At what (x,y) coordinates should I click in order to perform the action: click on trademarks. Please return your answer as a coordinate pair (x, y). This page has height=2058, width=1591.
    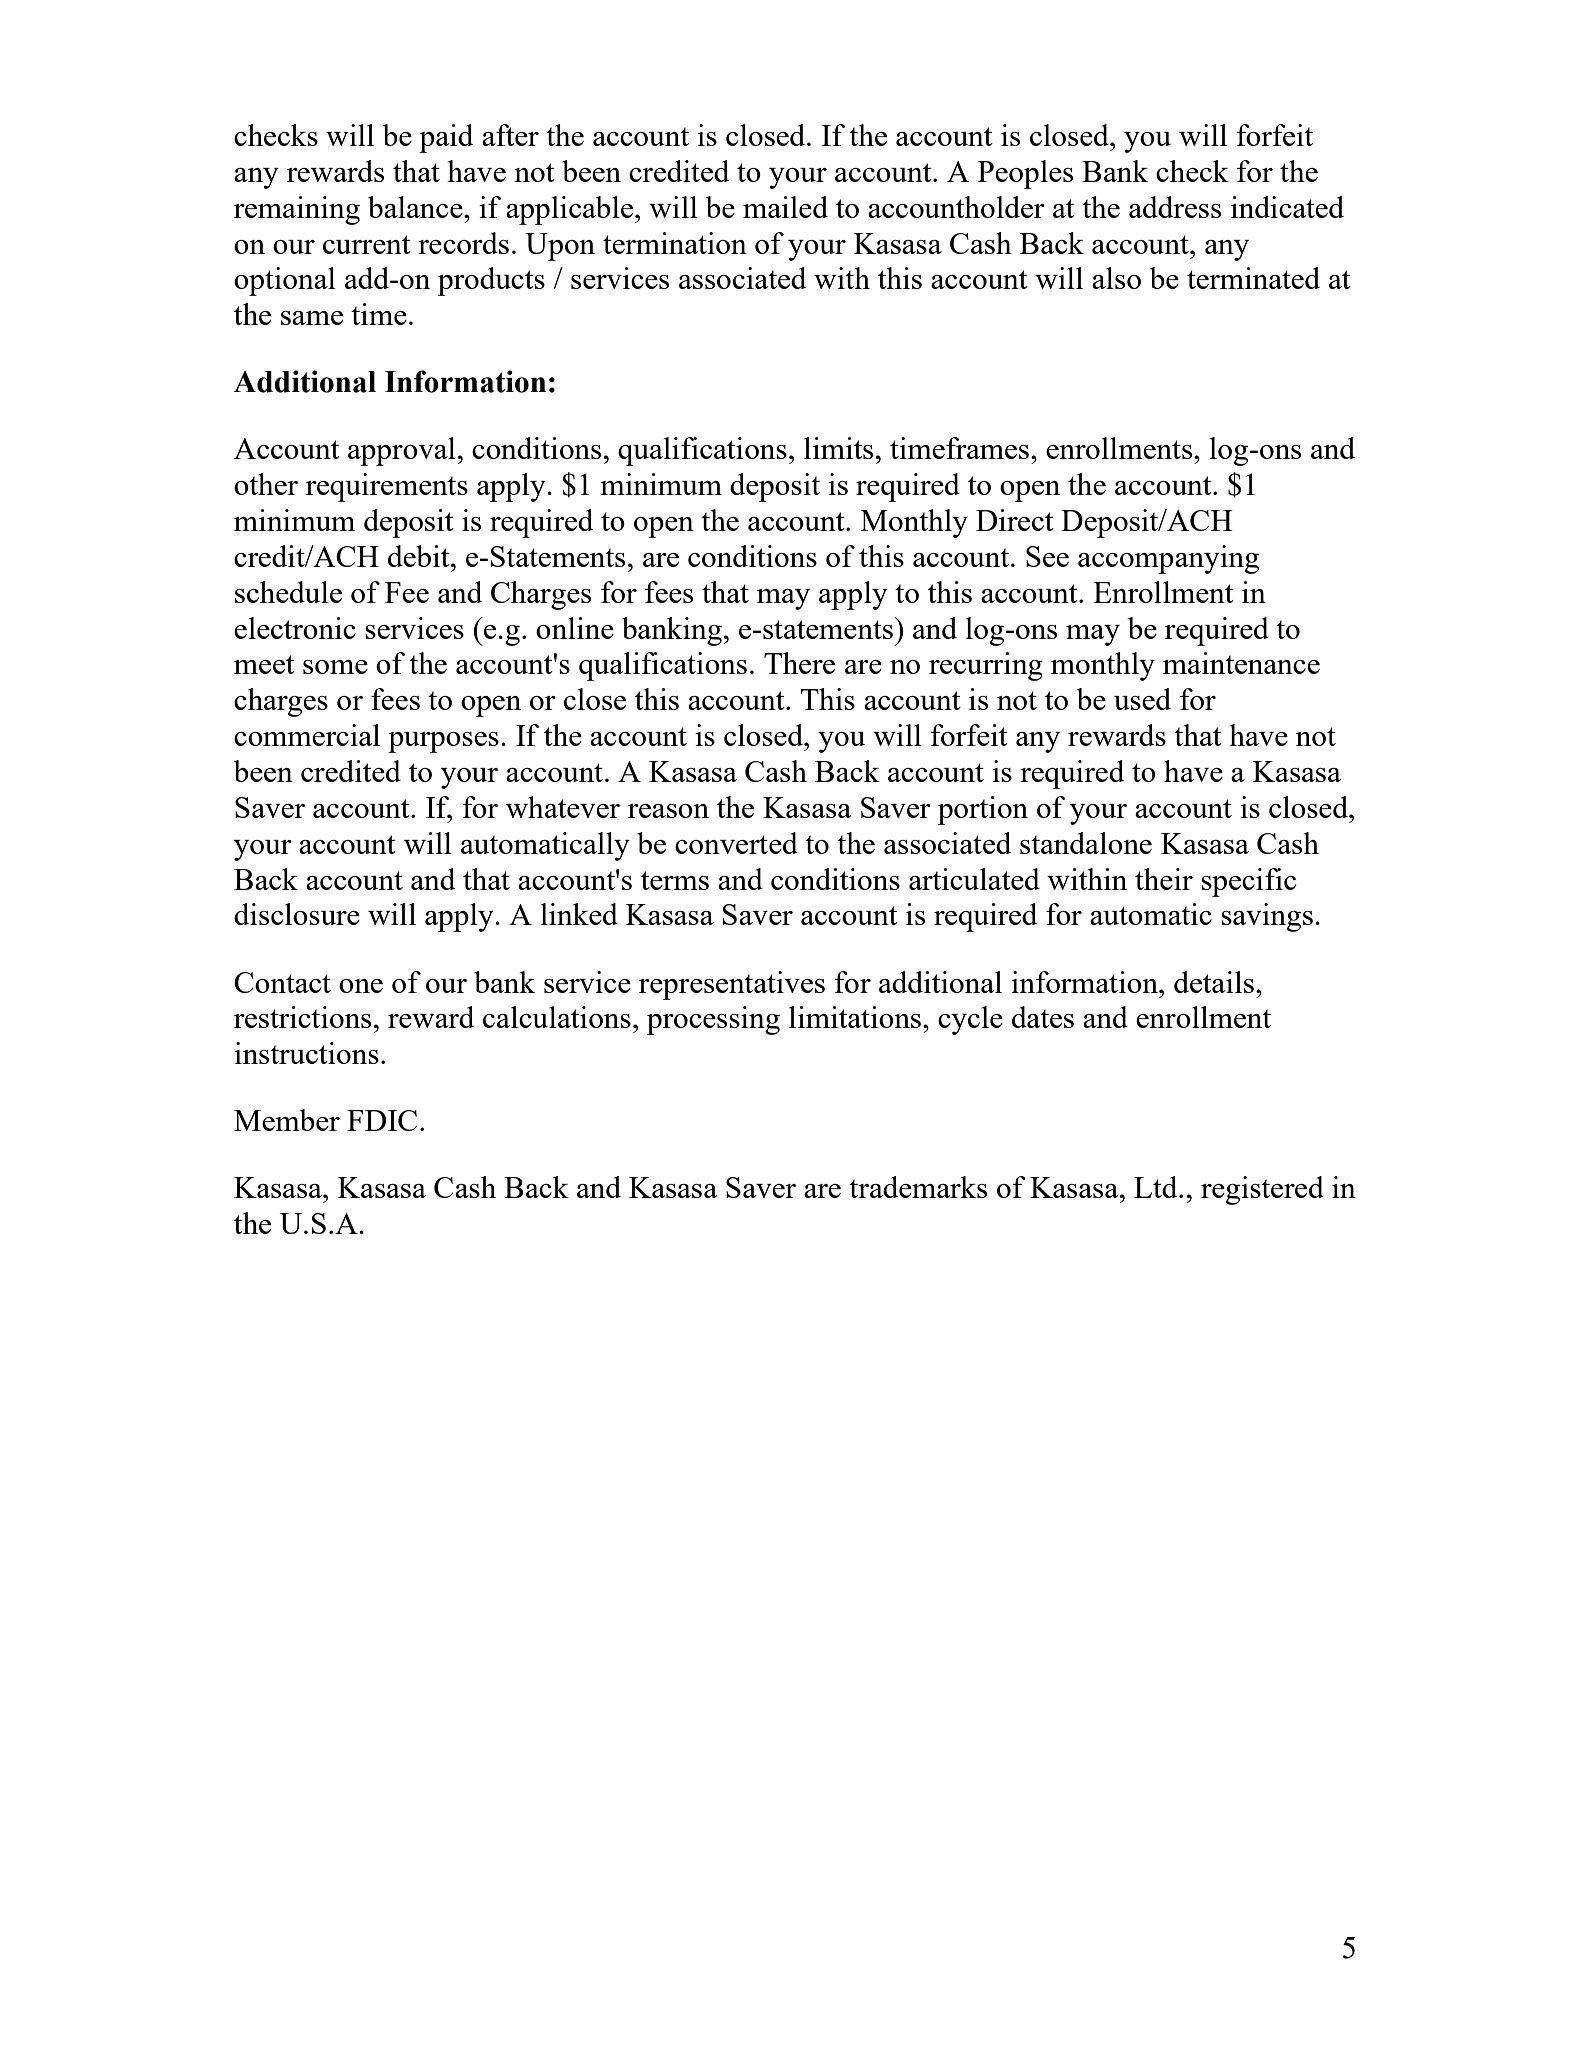
    Looking at the image, I should click on (918, 1187).
